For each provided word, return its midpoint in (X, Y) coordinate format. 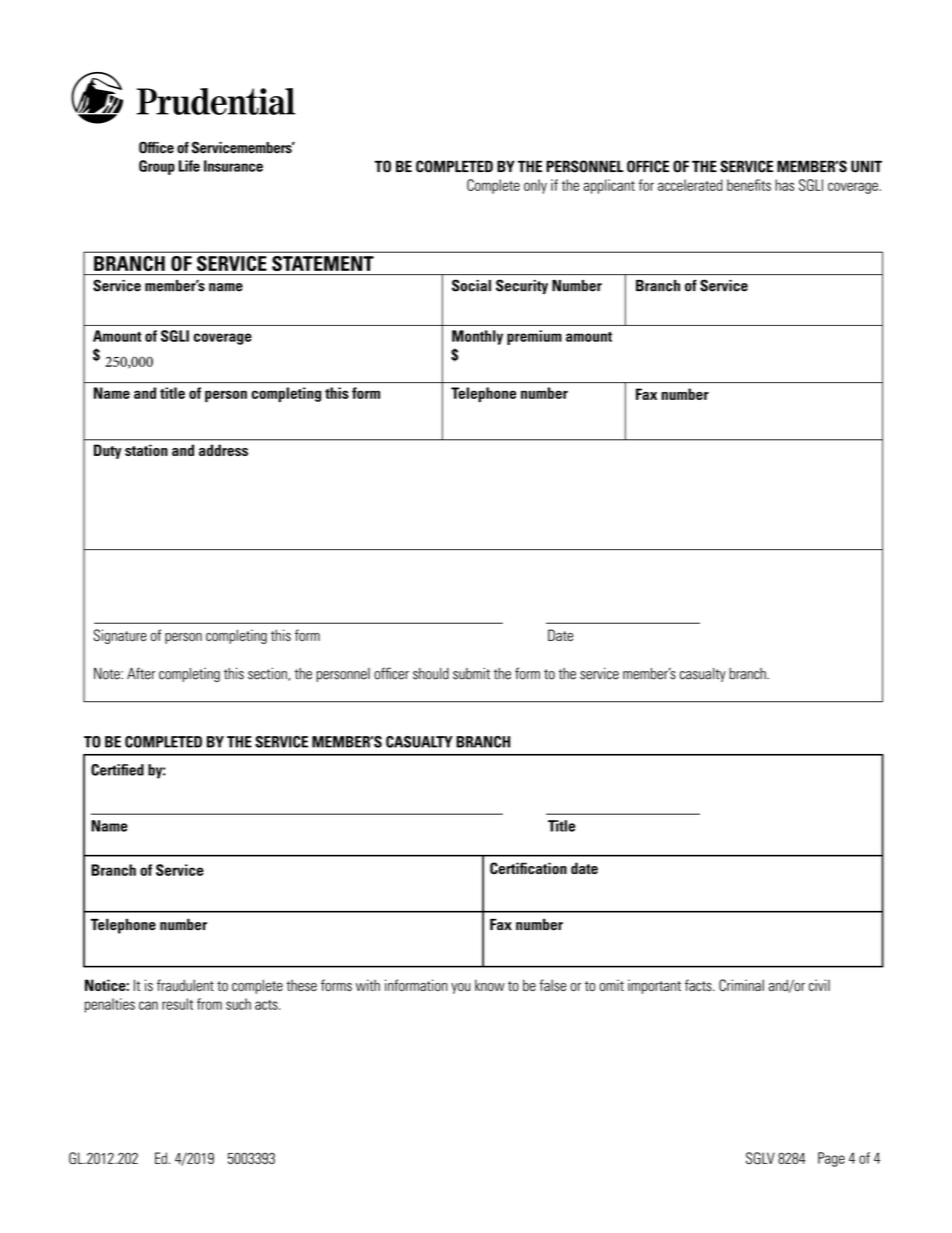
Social (471, 285)
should (431, 674)
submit (471, 674)
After (141, 673)
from (209, 1004)
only (535, 186)
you (460, 988)
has (784, 185)
